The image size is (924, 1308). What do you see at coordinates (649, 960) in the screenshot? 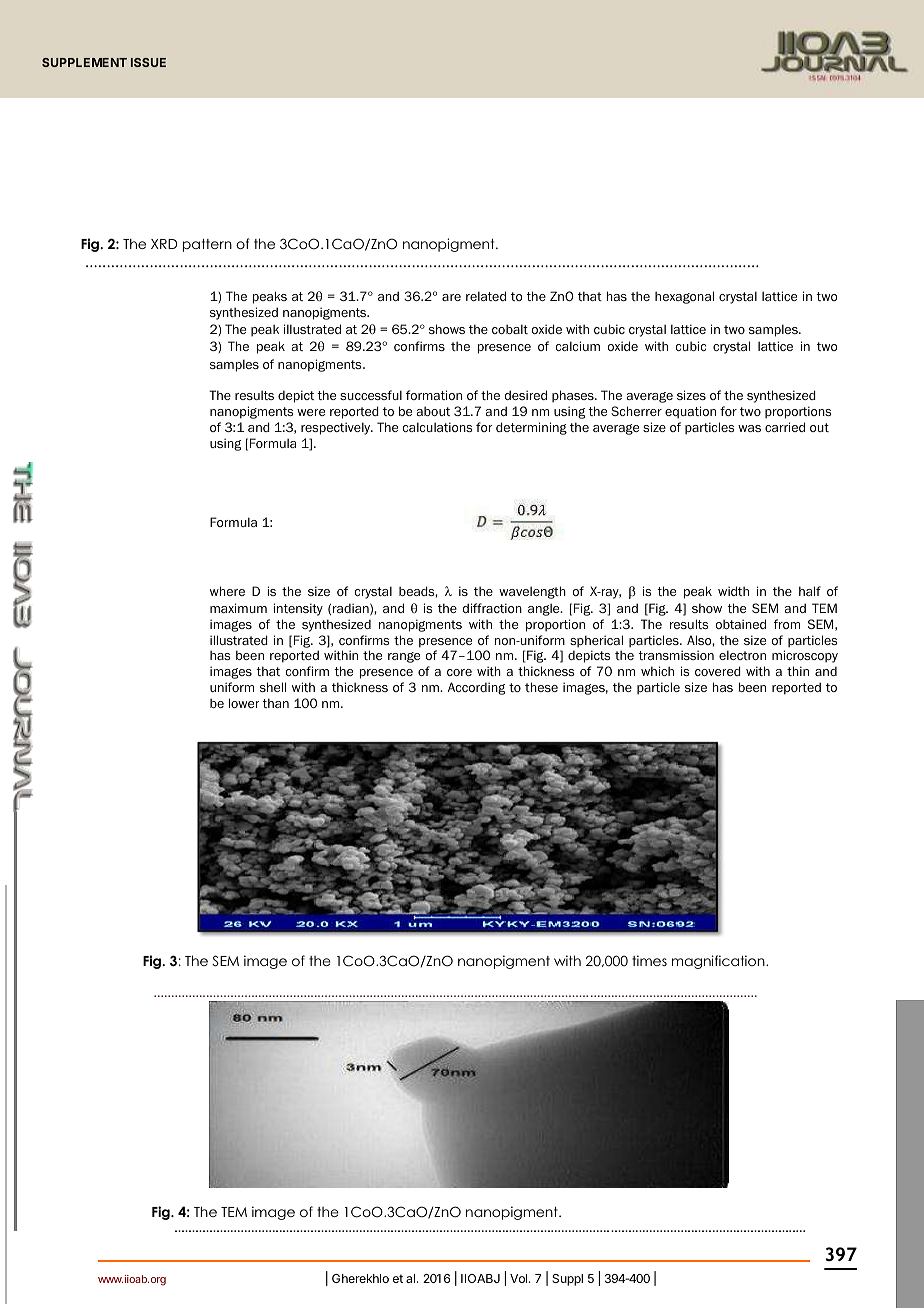
I see `times` at bounding box center [649, 960].
